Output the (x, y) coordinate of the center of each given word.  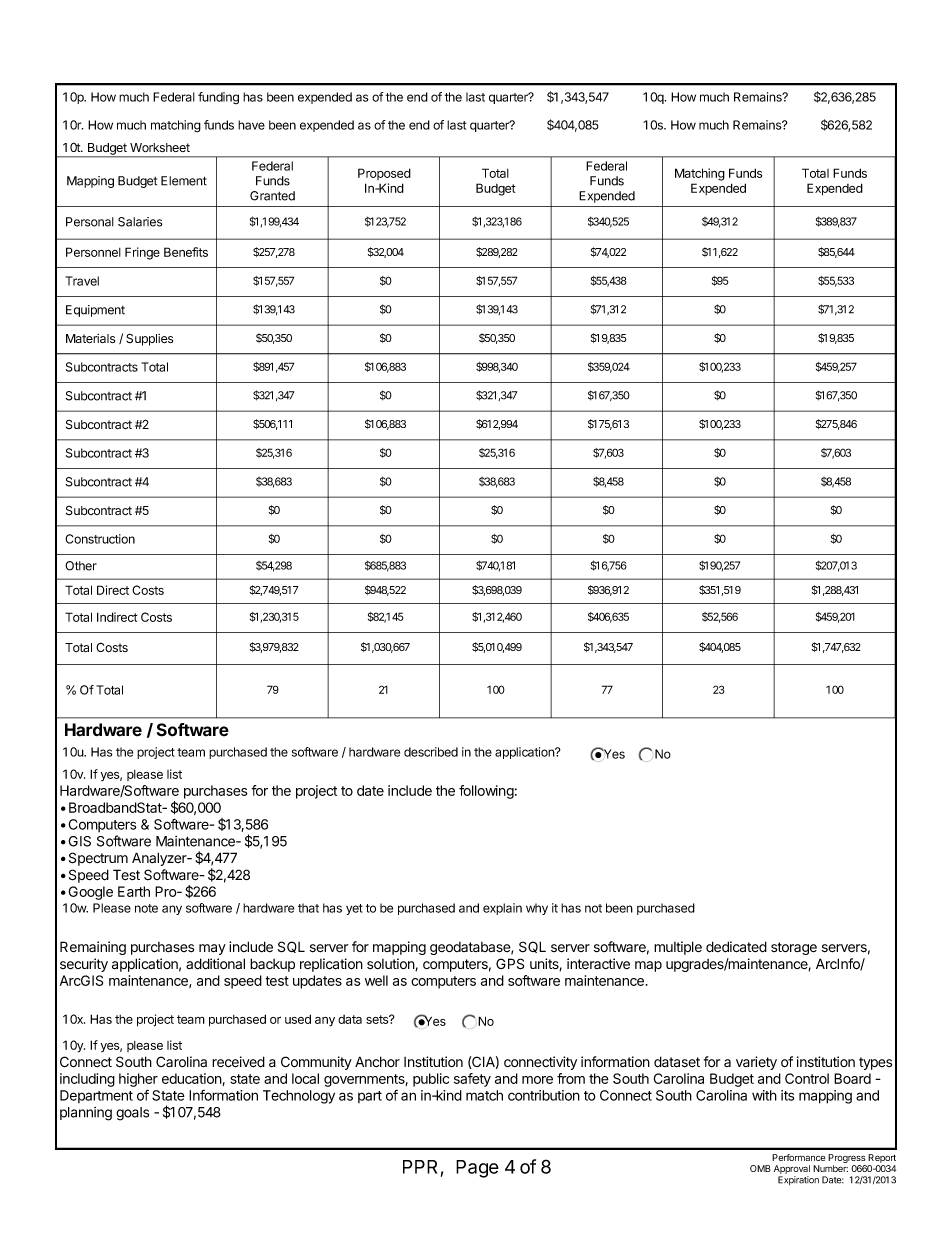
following (486, 792)
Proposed (384, 174)
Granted (272, 196)
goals (132, 1114)
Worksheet (160, 148)
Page (477, 1169)
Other (81, 566)
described (431, 752)
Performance (798, 1157)
